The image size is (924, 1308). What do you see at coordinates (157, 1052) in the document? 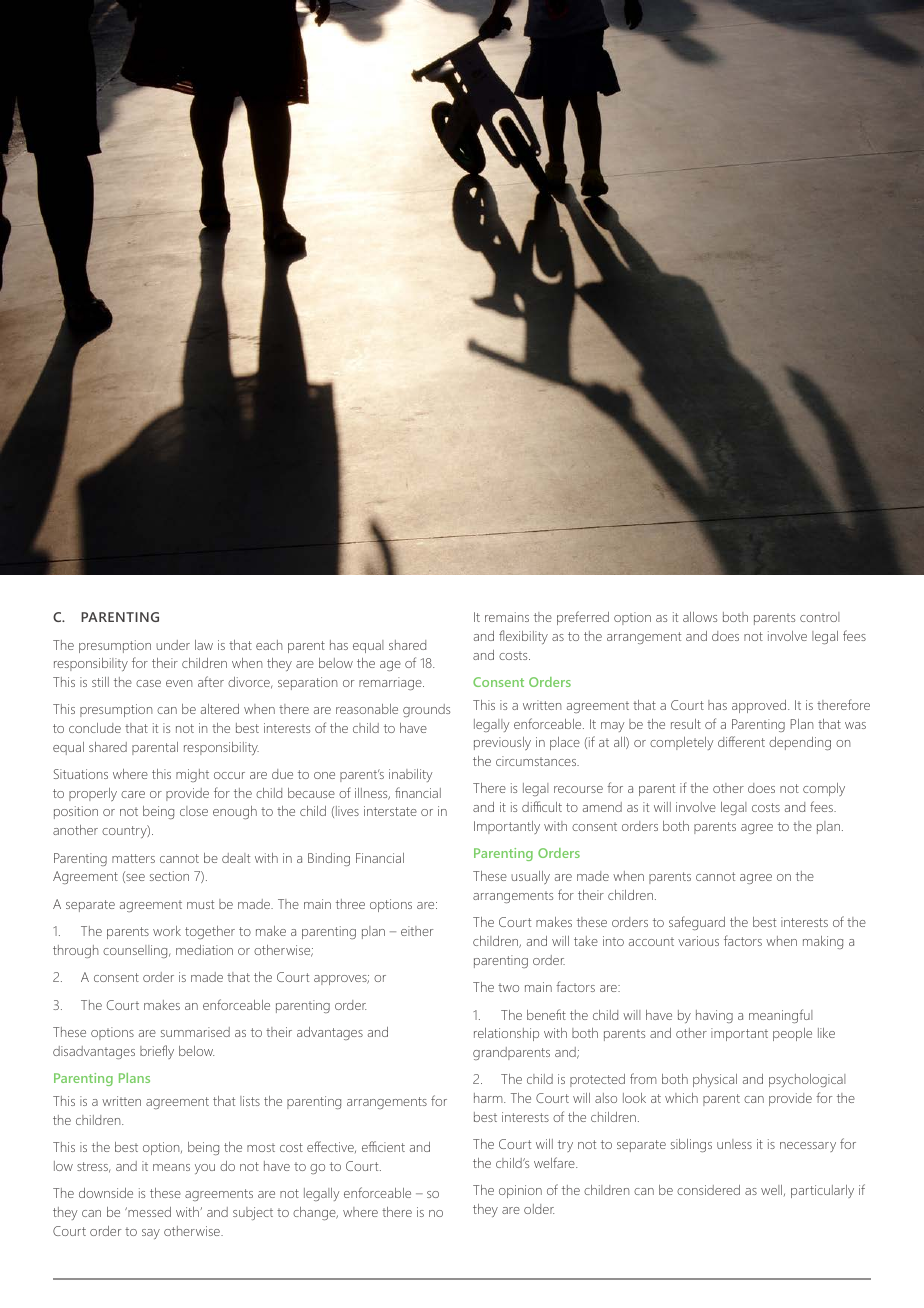
I see `briefly` at bounding box center [157, 1052].
